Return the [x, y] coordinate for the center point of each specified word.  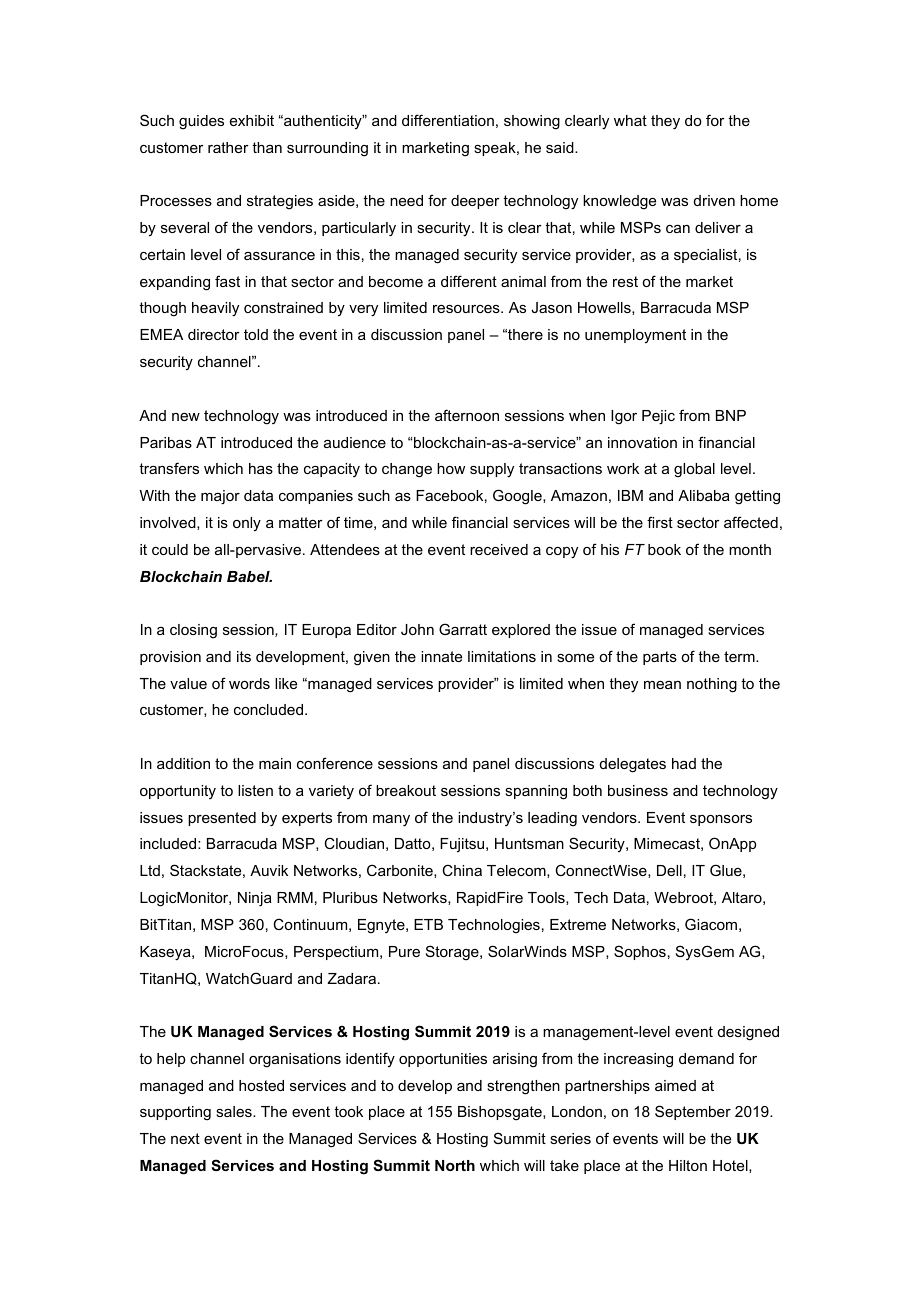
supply [492, 470]
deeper [475, 202]
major [220, 497]
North [455, 1165]
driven [714, 200]
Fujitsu [463, 845]
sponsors [721, 820]
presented [222, 819]
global [694, 470]
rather [228, 147]
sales [235, 1111]
